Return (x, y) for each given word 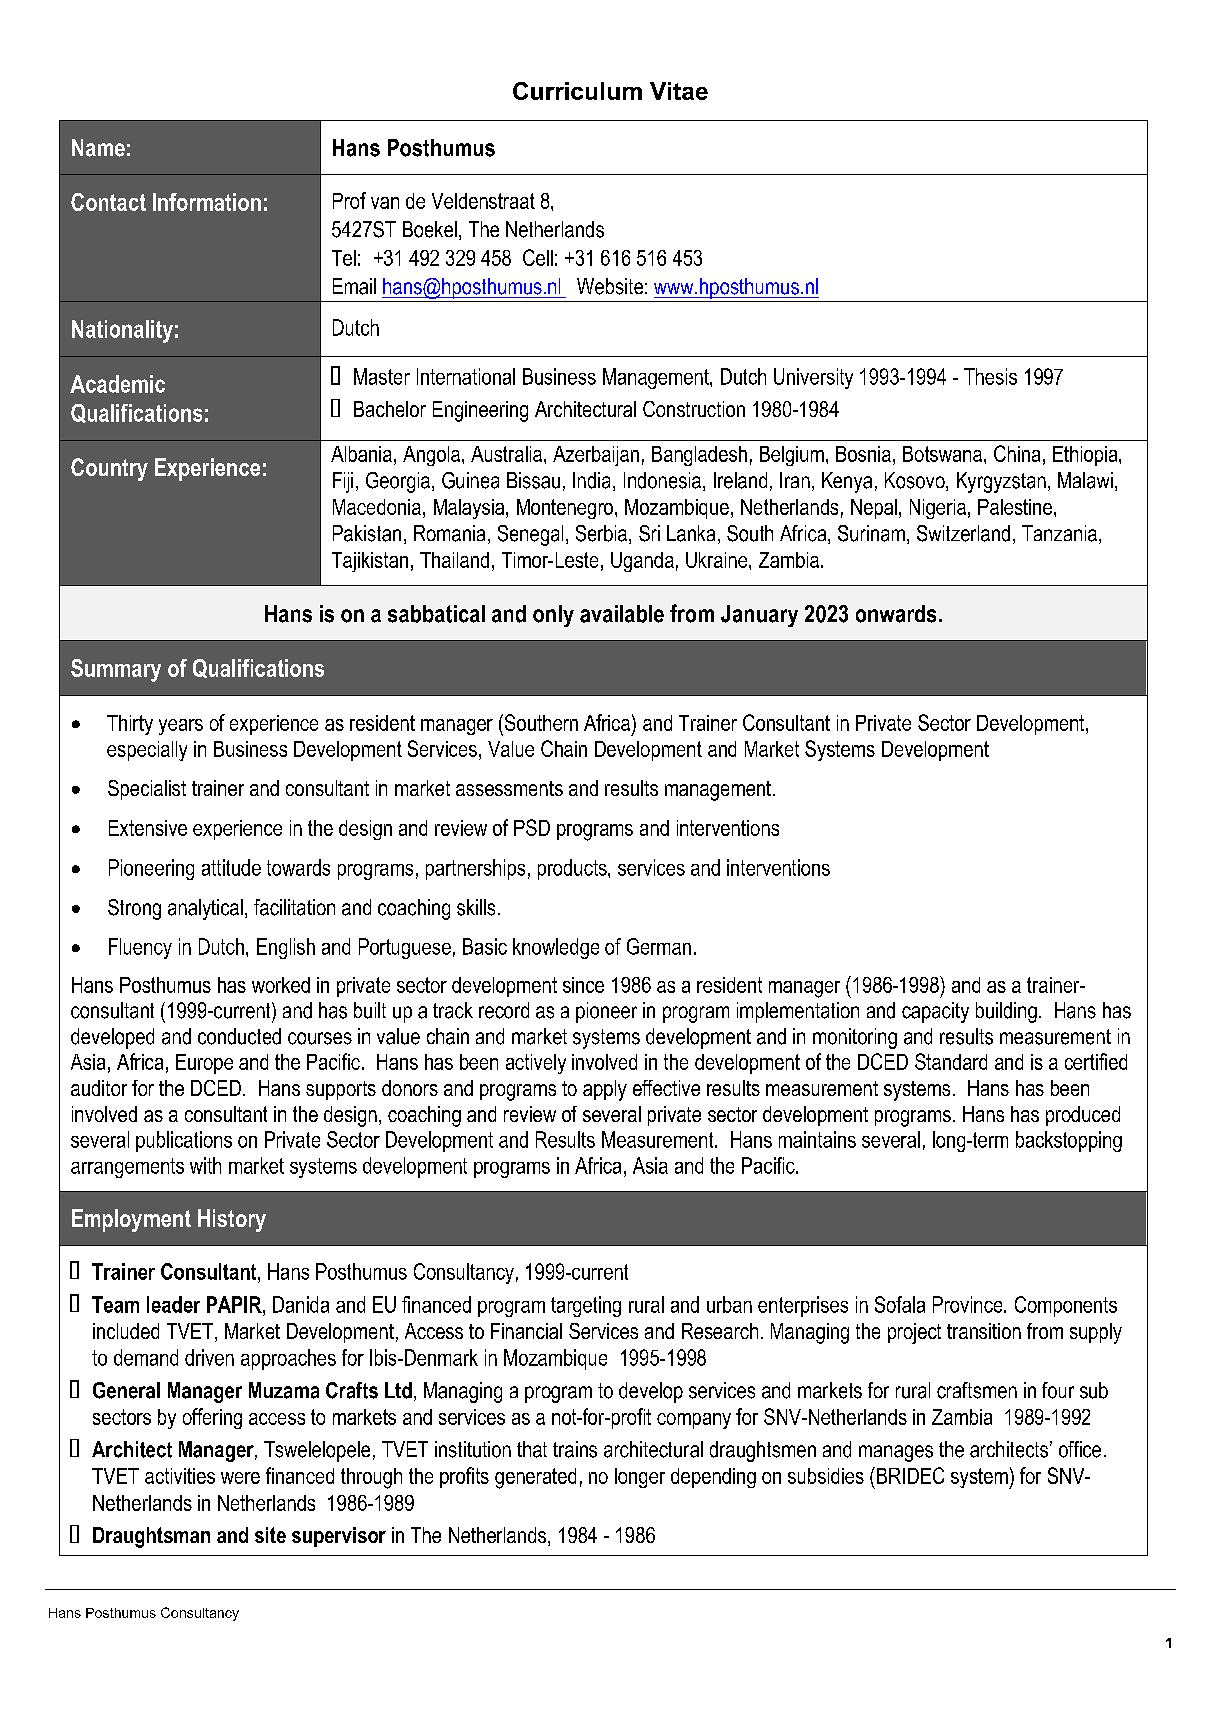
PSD (532, 827)
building (1006, 1012)
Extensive (148, 828)
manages (896, 1453)
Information (207, 202)
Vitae (679, 91)
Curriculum (577, 91)
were (240, 1478)
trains (575, 1449)
